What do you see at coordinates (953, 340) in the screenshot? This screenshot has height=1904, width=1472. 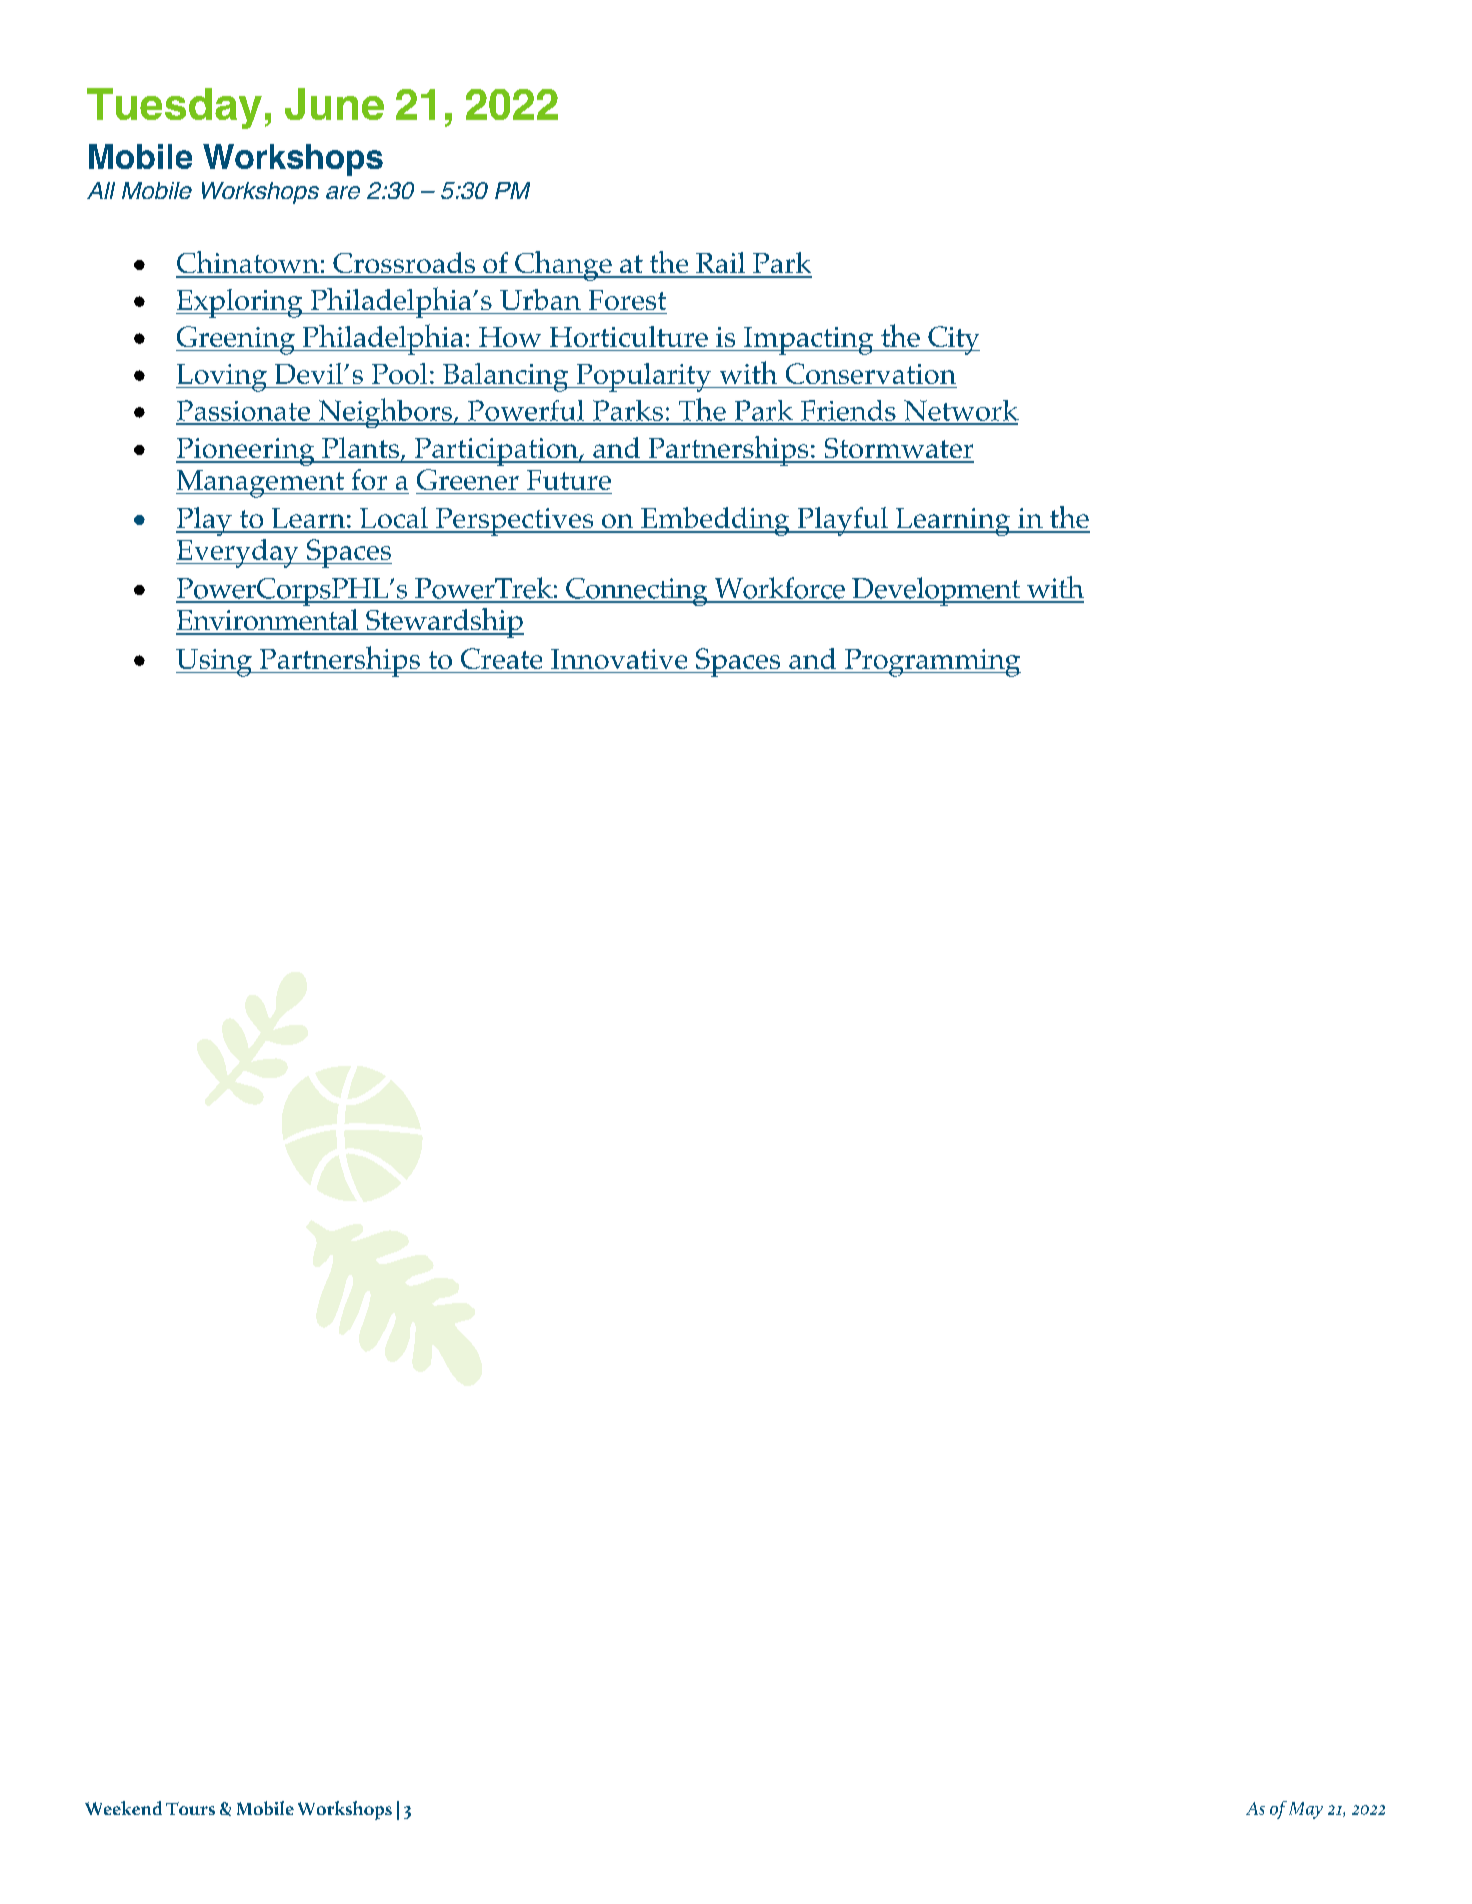 I see `City` at bounding box center [953, 340].
